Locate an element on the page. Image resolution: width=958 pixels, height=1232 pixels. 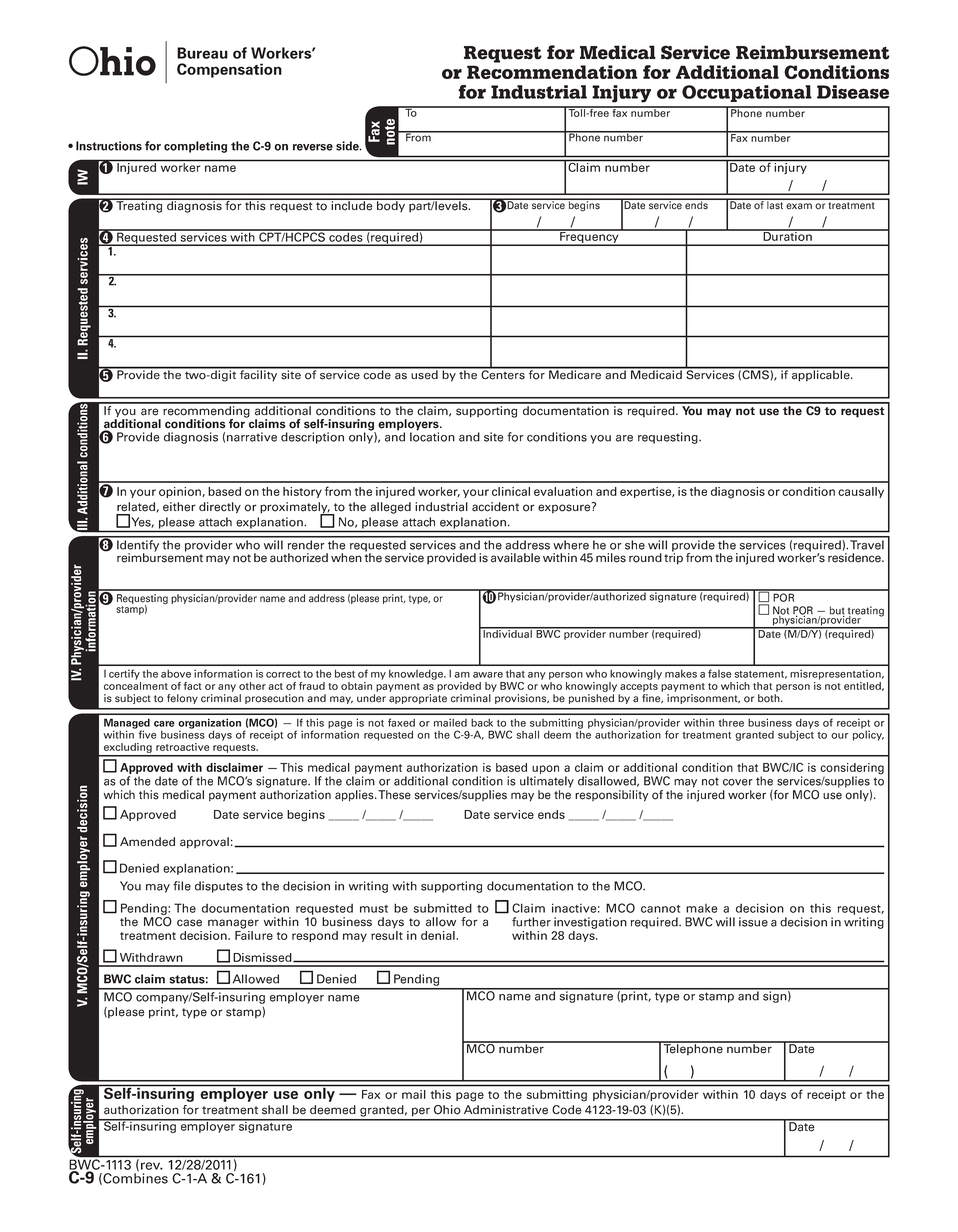
Dismissed is located at coordinates (263, 957).
